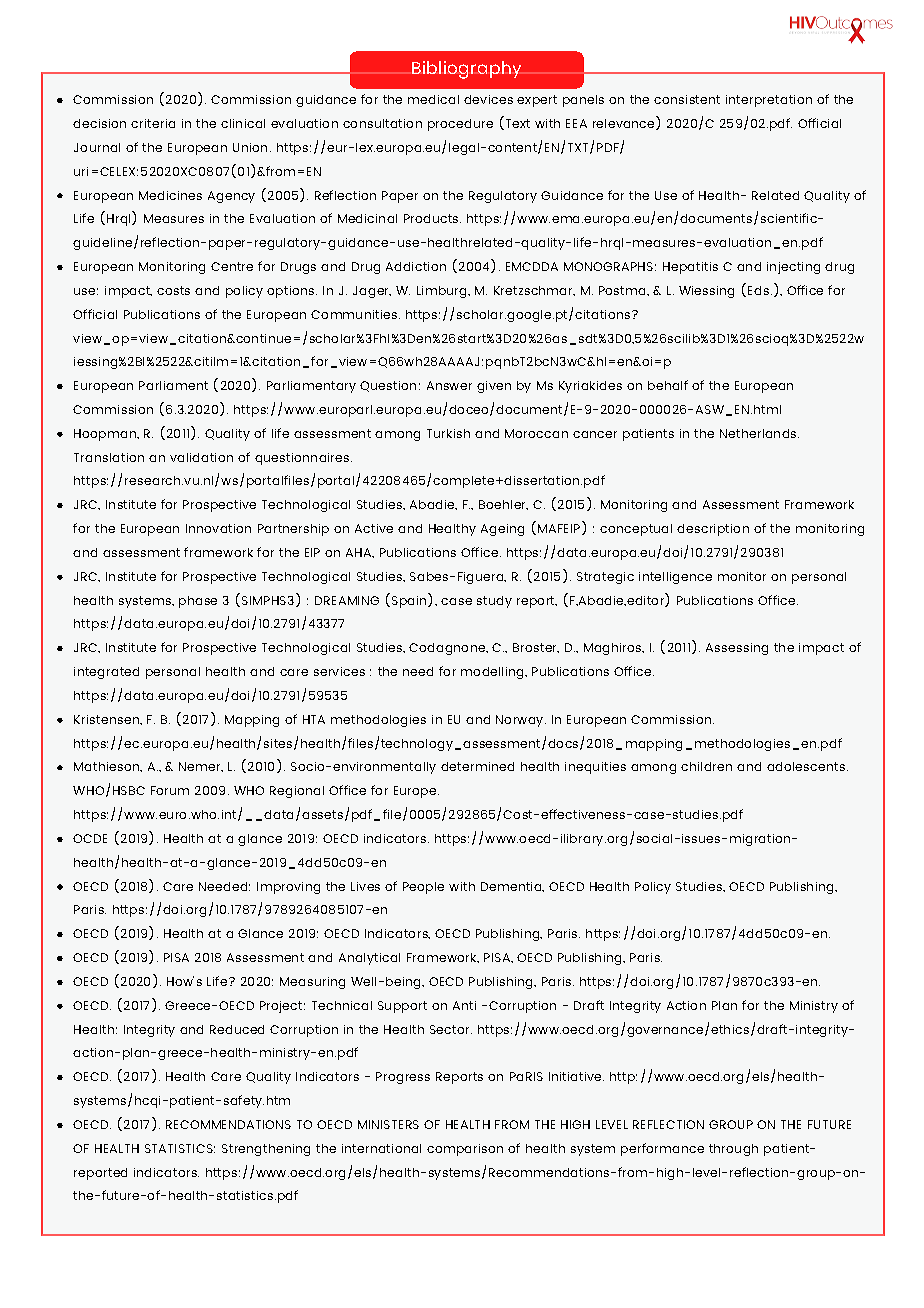 The image size is (924, 1308). What do you see at coordinates (759, 433) in the screenshot?
I see `Netherlands` at bounding box center [759, 433].
